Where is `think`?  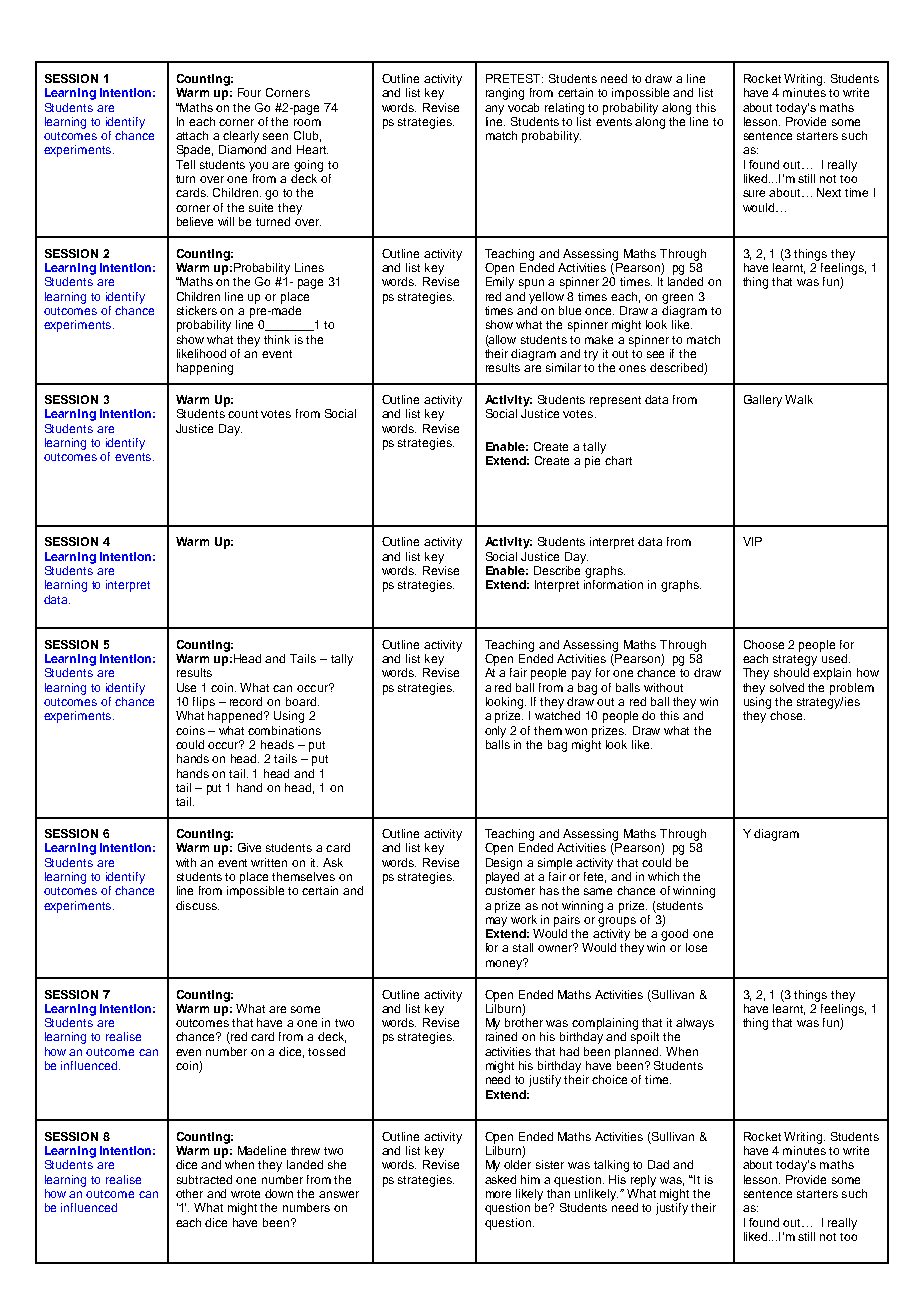
think is located at coordinates (277, 339).
